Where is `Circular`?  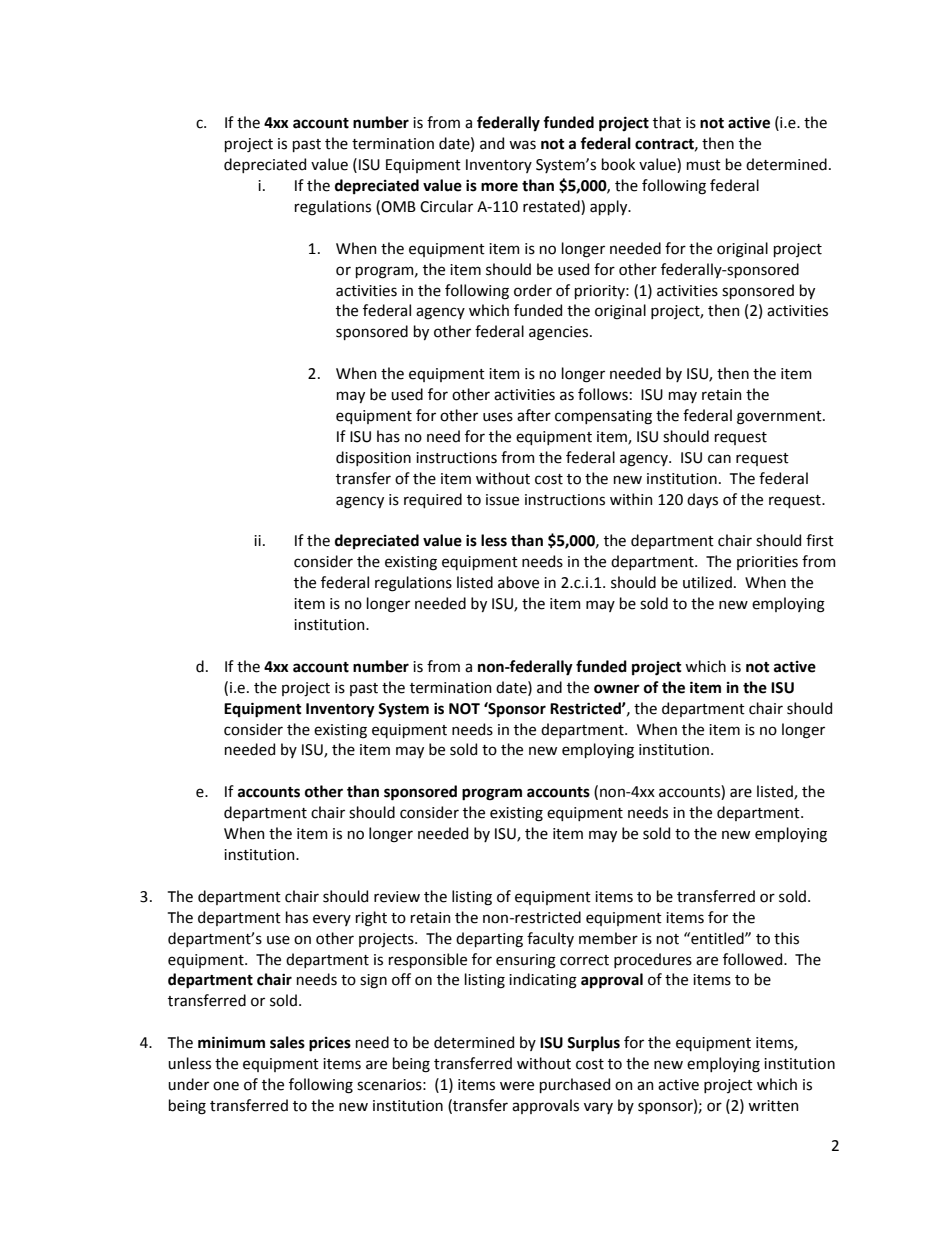 Circular is located at coordinates (446, 206).
